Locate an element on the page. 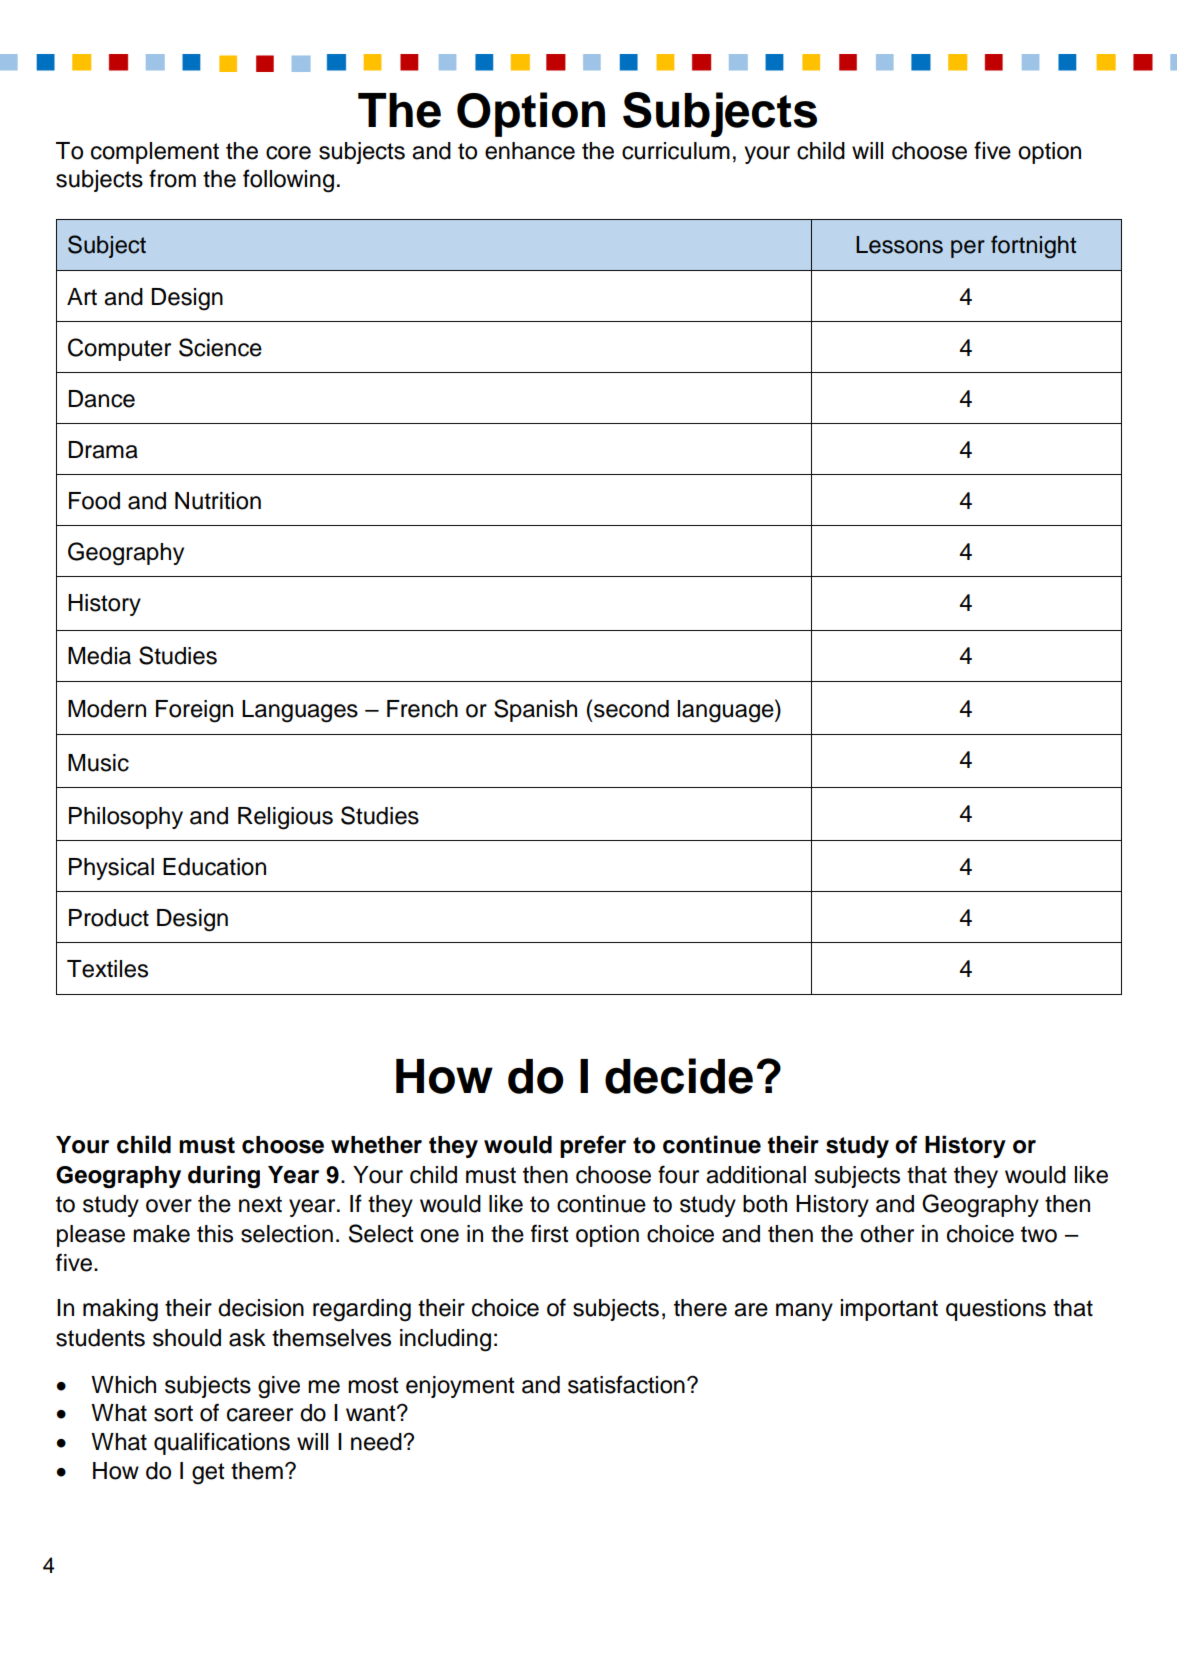 This document has width=1177, height=1665. second is located at coordinates (631, 709).
